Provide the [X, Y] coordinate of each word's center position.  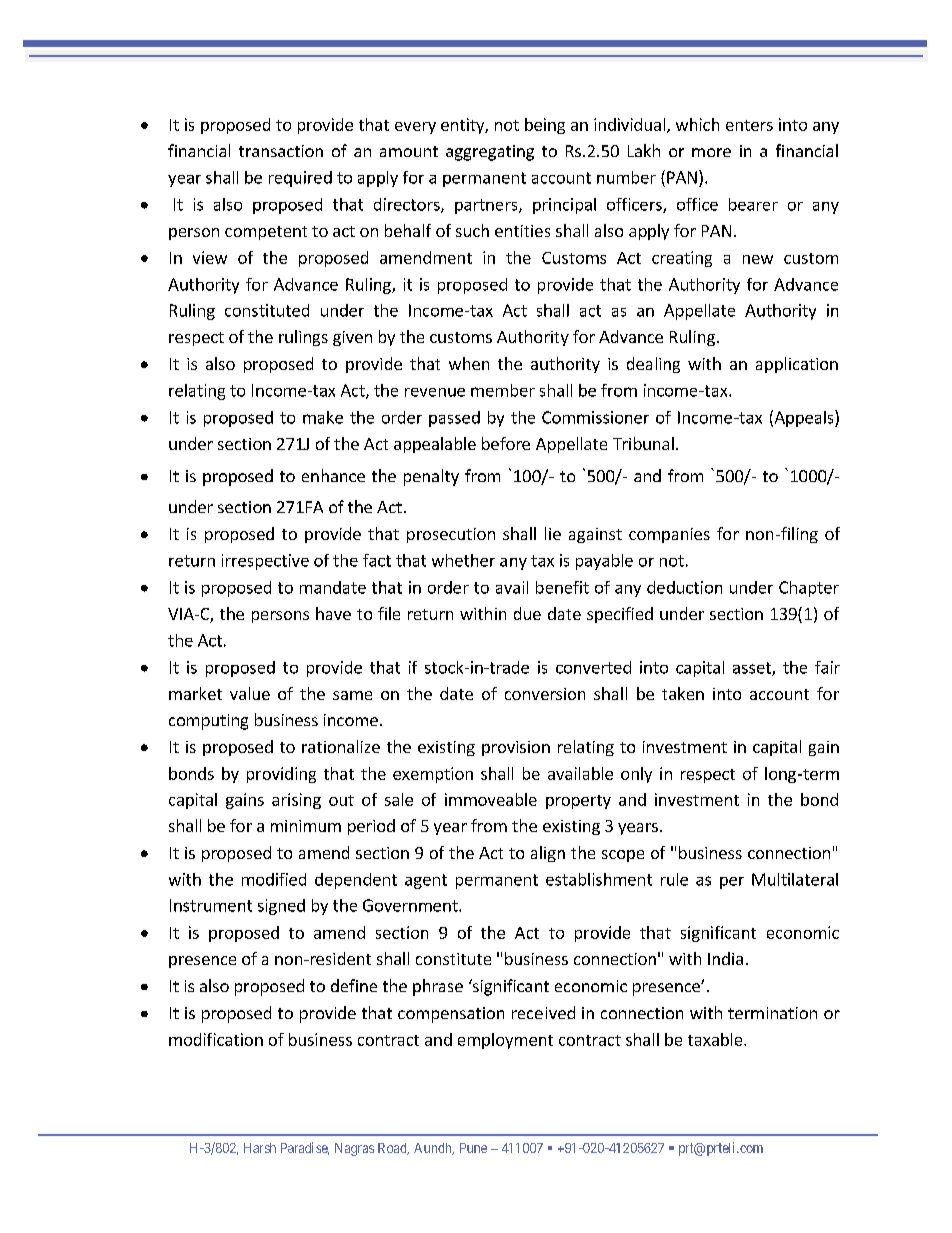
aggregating [490, 153]
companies [669, 535]
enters [749, 125]
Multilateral [795, 879]
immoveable [491, 799]
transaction [281, 151]
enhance [333, 475]
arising [296, 801]
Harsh [260, 1148]
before [506, 443]
